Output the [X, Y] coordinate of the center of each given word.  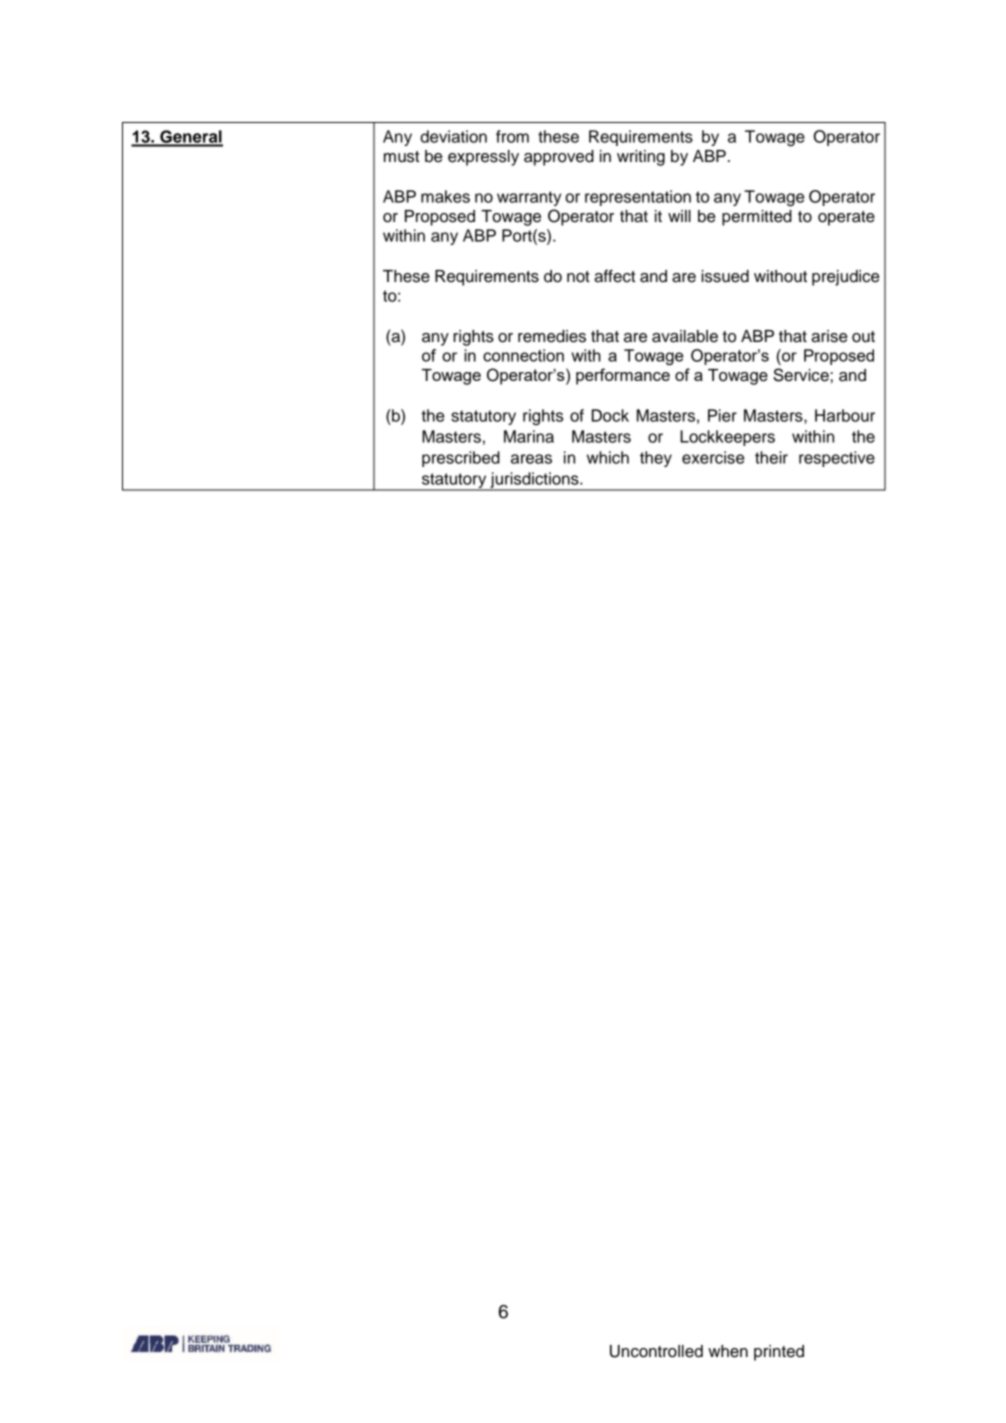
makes [445, 196]
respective [837, 459]
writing [641, 158]
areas [531, 459]
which [608, 457]
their [771, 457]
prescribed [461, 459]
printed [779, 1353]
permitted [757, 218]
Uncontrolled [656, 1351]
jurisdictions [534, 481]
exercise [713, 457]
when [728, 1351]
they [656, 459]
